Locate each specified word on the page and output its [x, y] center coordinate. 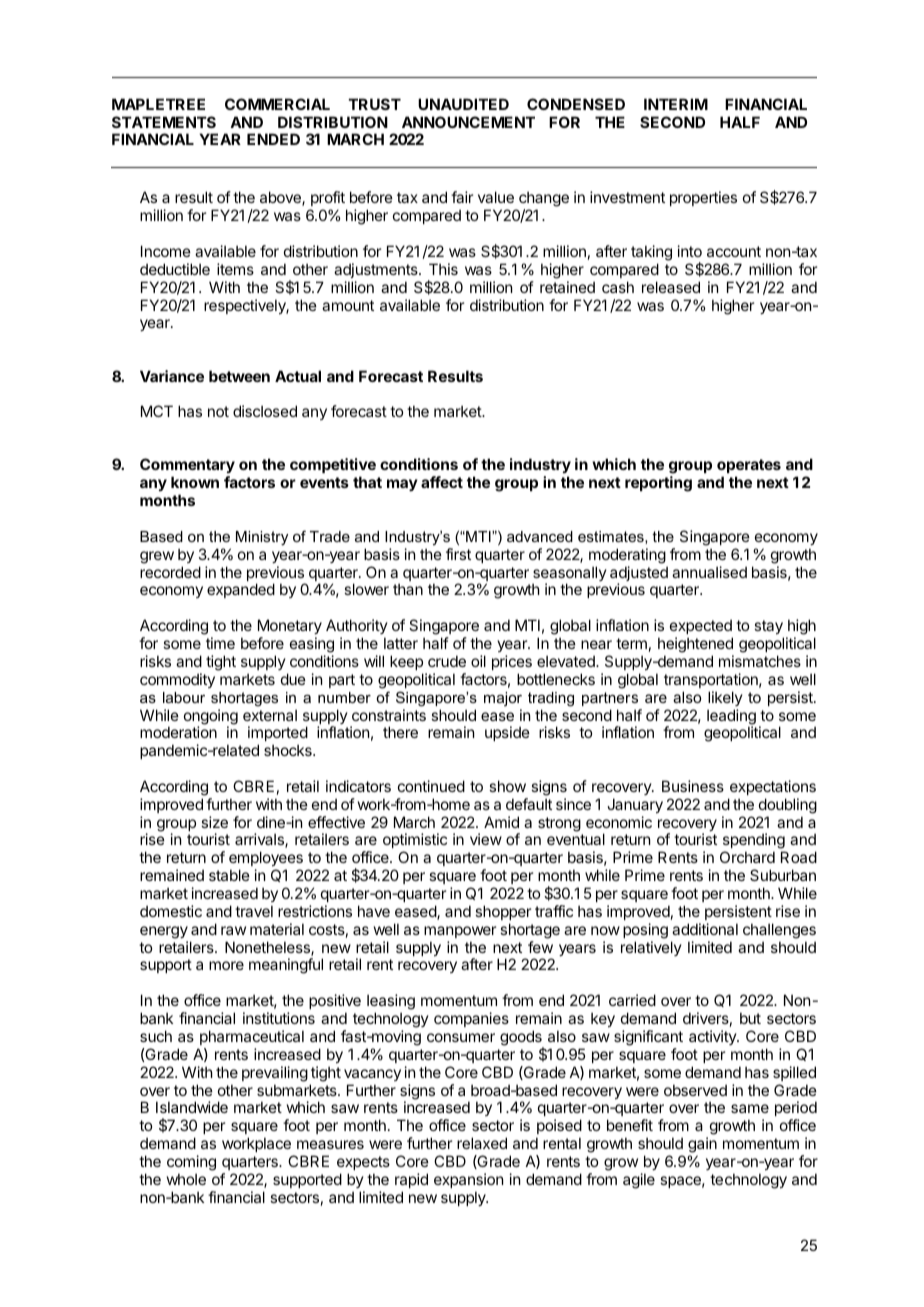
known [195, 482]
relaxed [482, 1143]
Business [693, 786]
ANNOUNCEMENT [468, 122]
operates [749, 466]
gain [702, 1145]
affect [442, 482]
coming [191, 1163]
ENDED [273, 139]
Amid [501, 822]
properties [703, 198]
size [214, 822]
